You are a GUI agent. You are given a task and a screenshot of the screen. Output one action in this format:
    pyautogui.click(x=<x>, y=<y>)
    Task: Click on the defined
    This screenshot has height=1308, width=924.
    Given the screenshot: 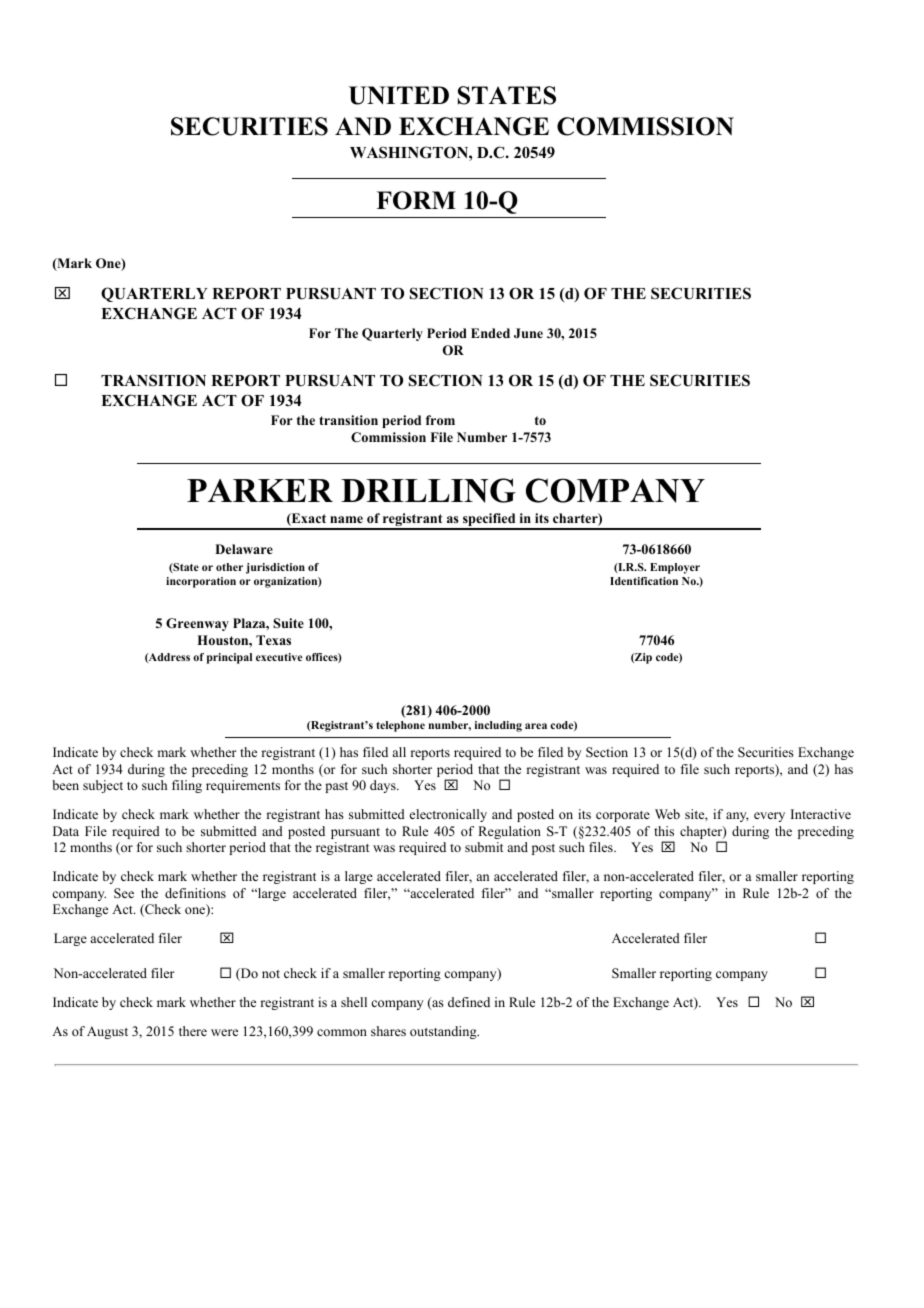 What is the action you would take?
    pyautogui.click(x=469, y=1002)
